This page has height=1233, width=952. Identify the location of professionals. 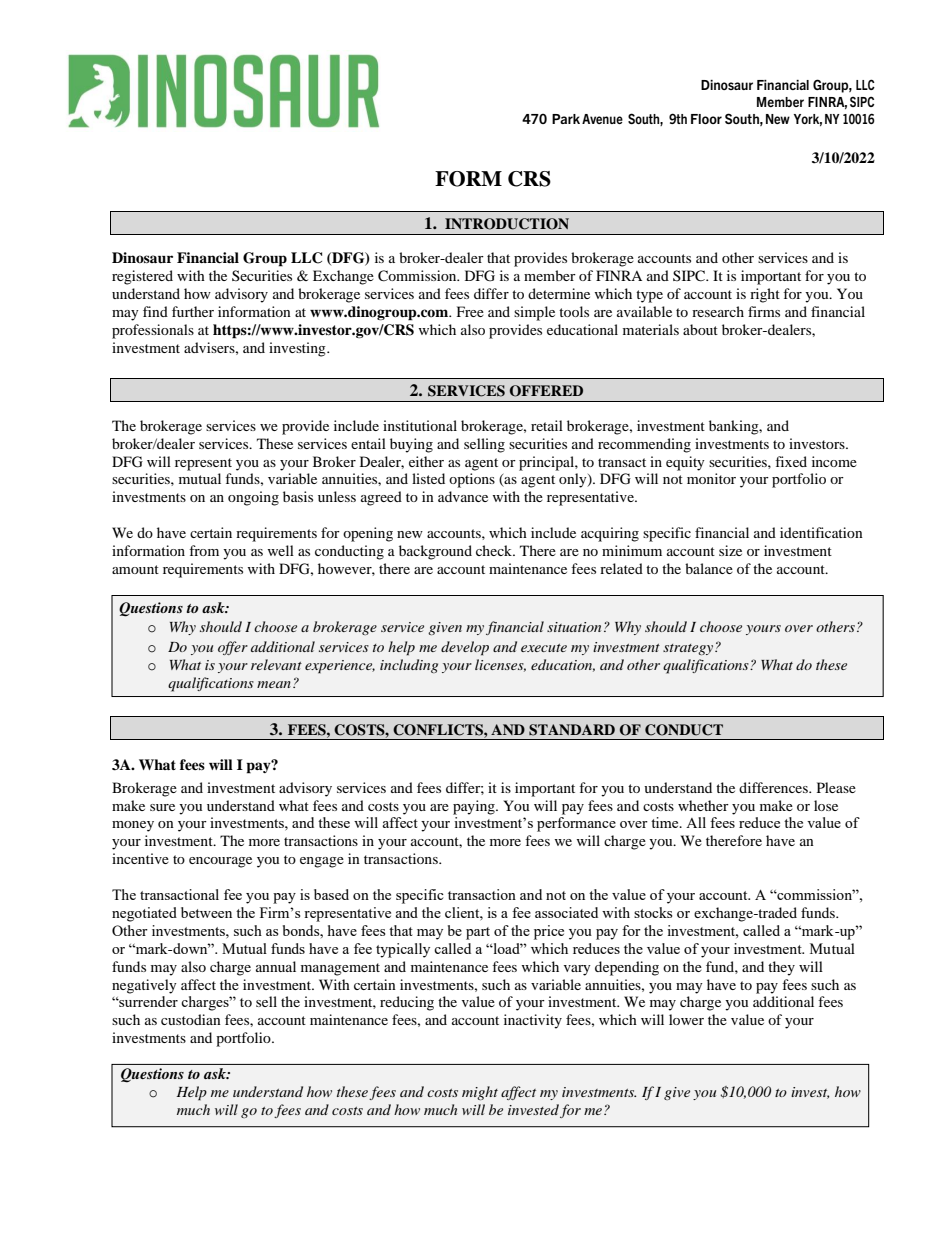
(153, 331).
